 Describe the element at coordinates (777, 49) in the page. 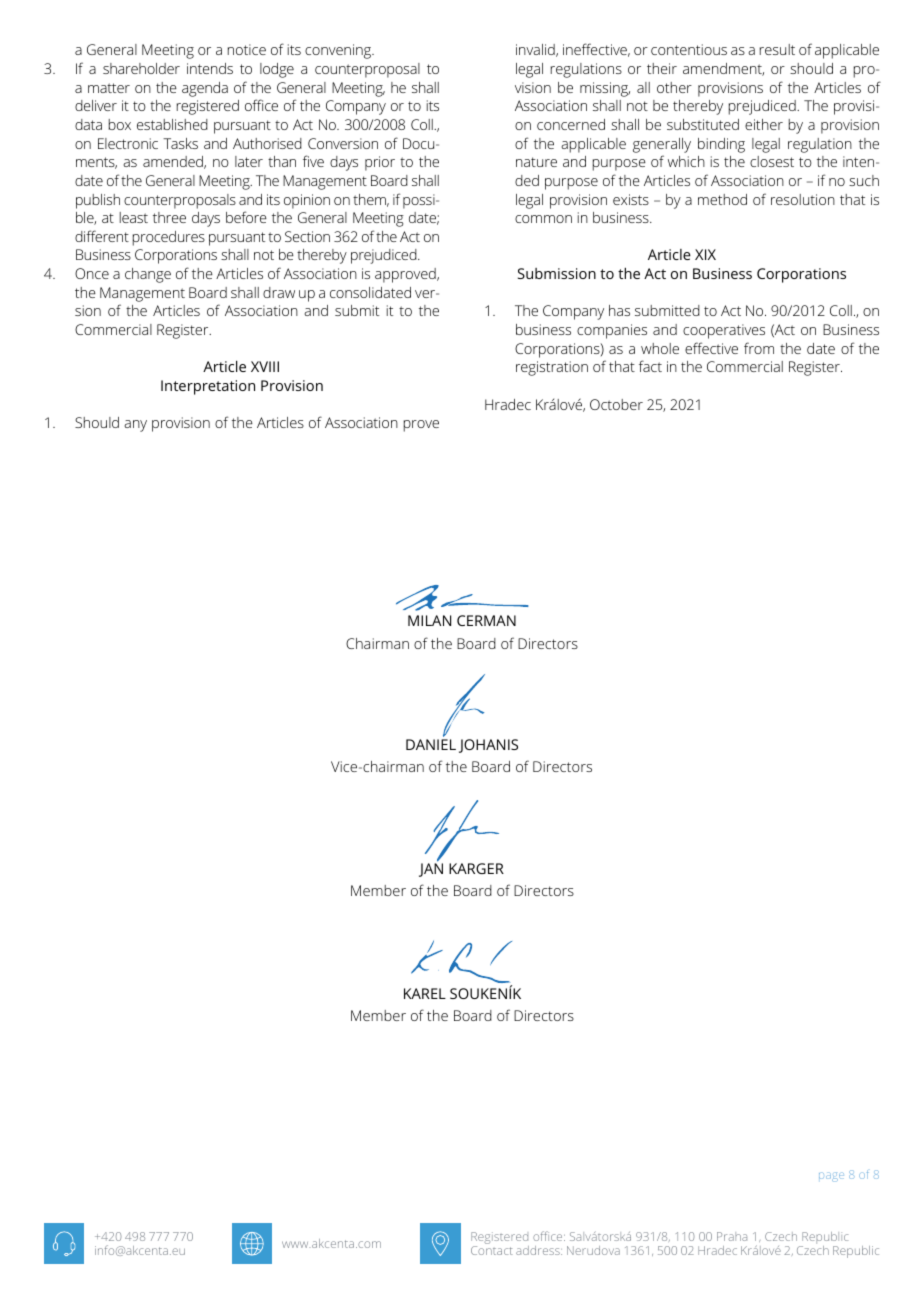

I see `result` at that location.
